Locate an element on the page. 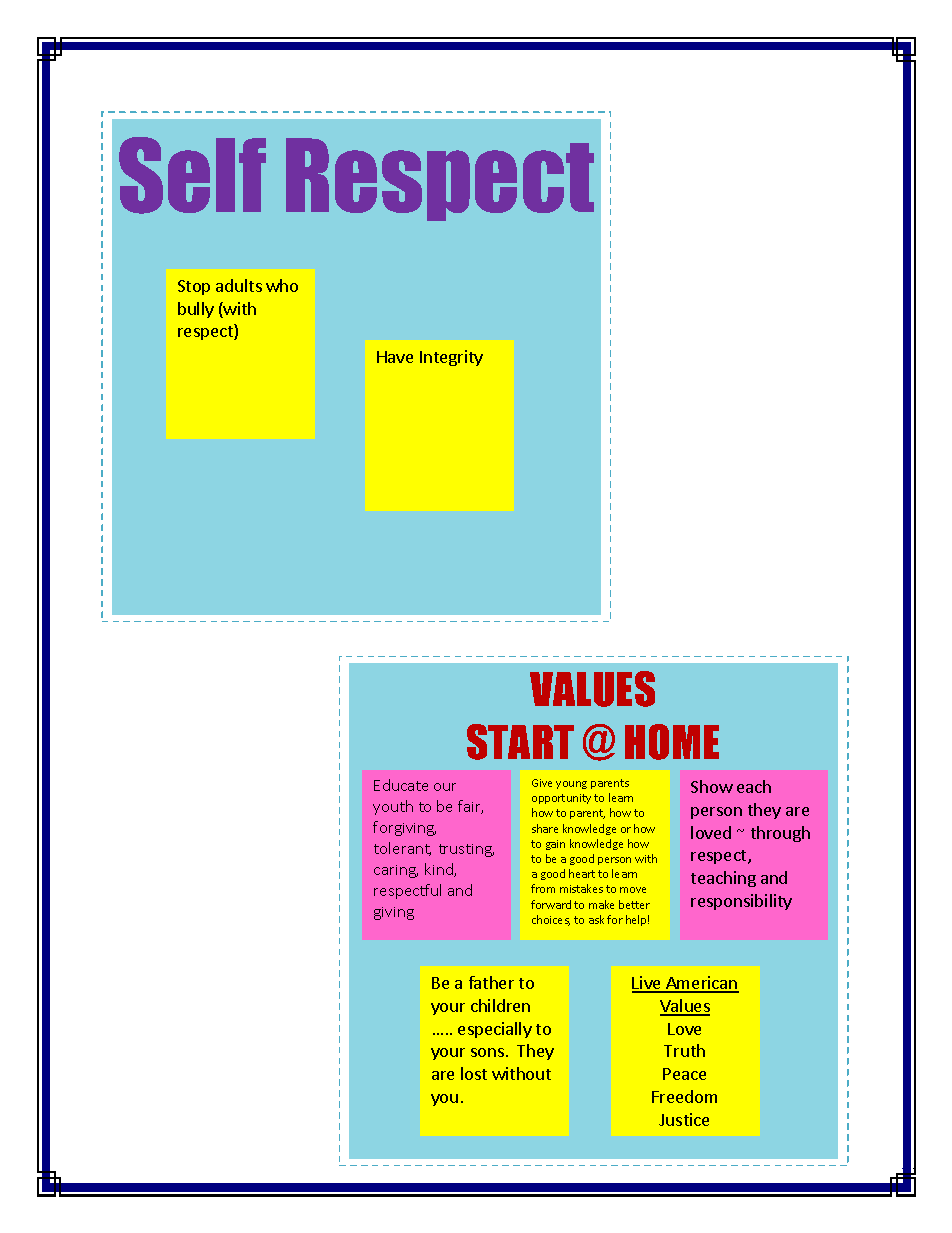  Integrity is located at coordinates (451, 358).
